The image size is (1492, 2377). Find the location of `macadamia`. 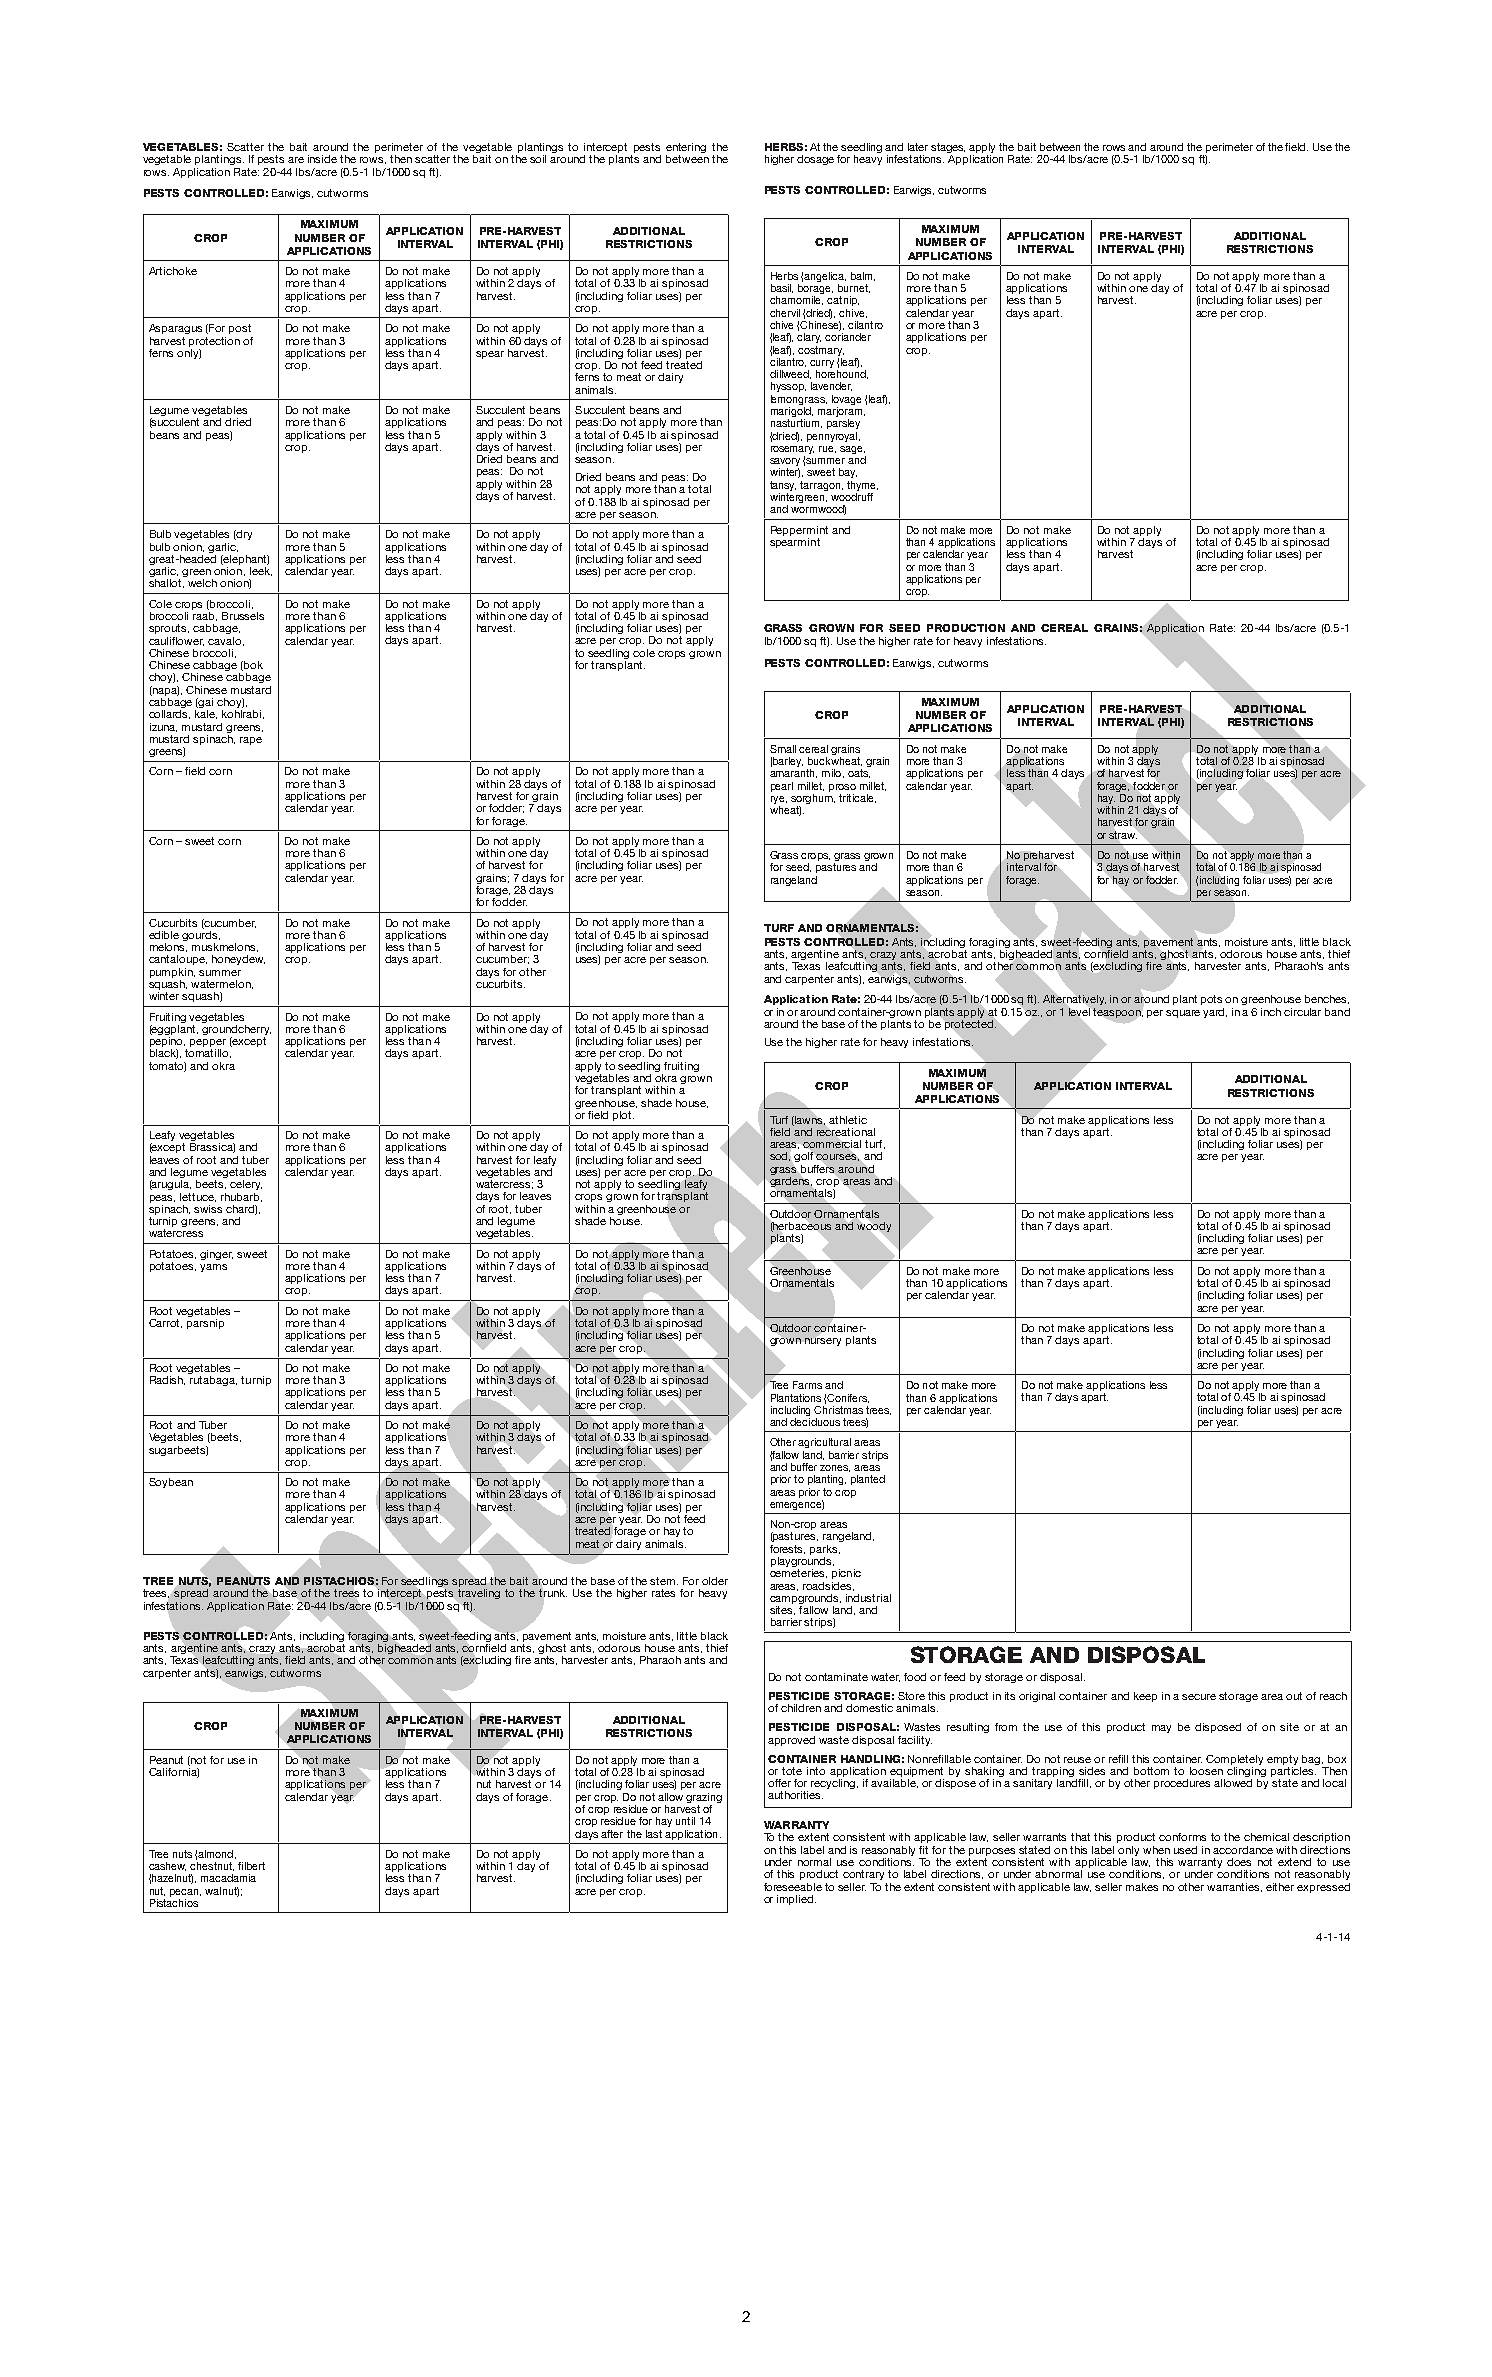

macadamia is located at coordinates (228, 1878).
